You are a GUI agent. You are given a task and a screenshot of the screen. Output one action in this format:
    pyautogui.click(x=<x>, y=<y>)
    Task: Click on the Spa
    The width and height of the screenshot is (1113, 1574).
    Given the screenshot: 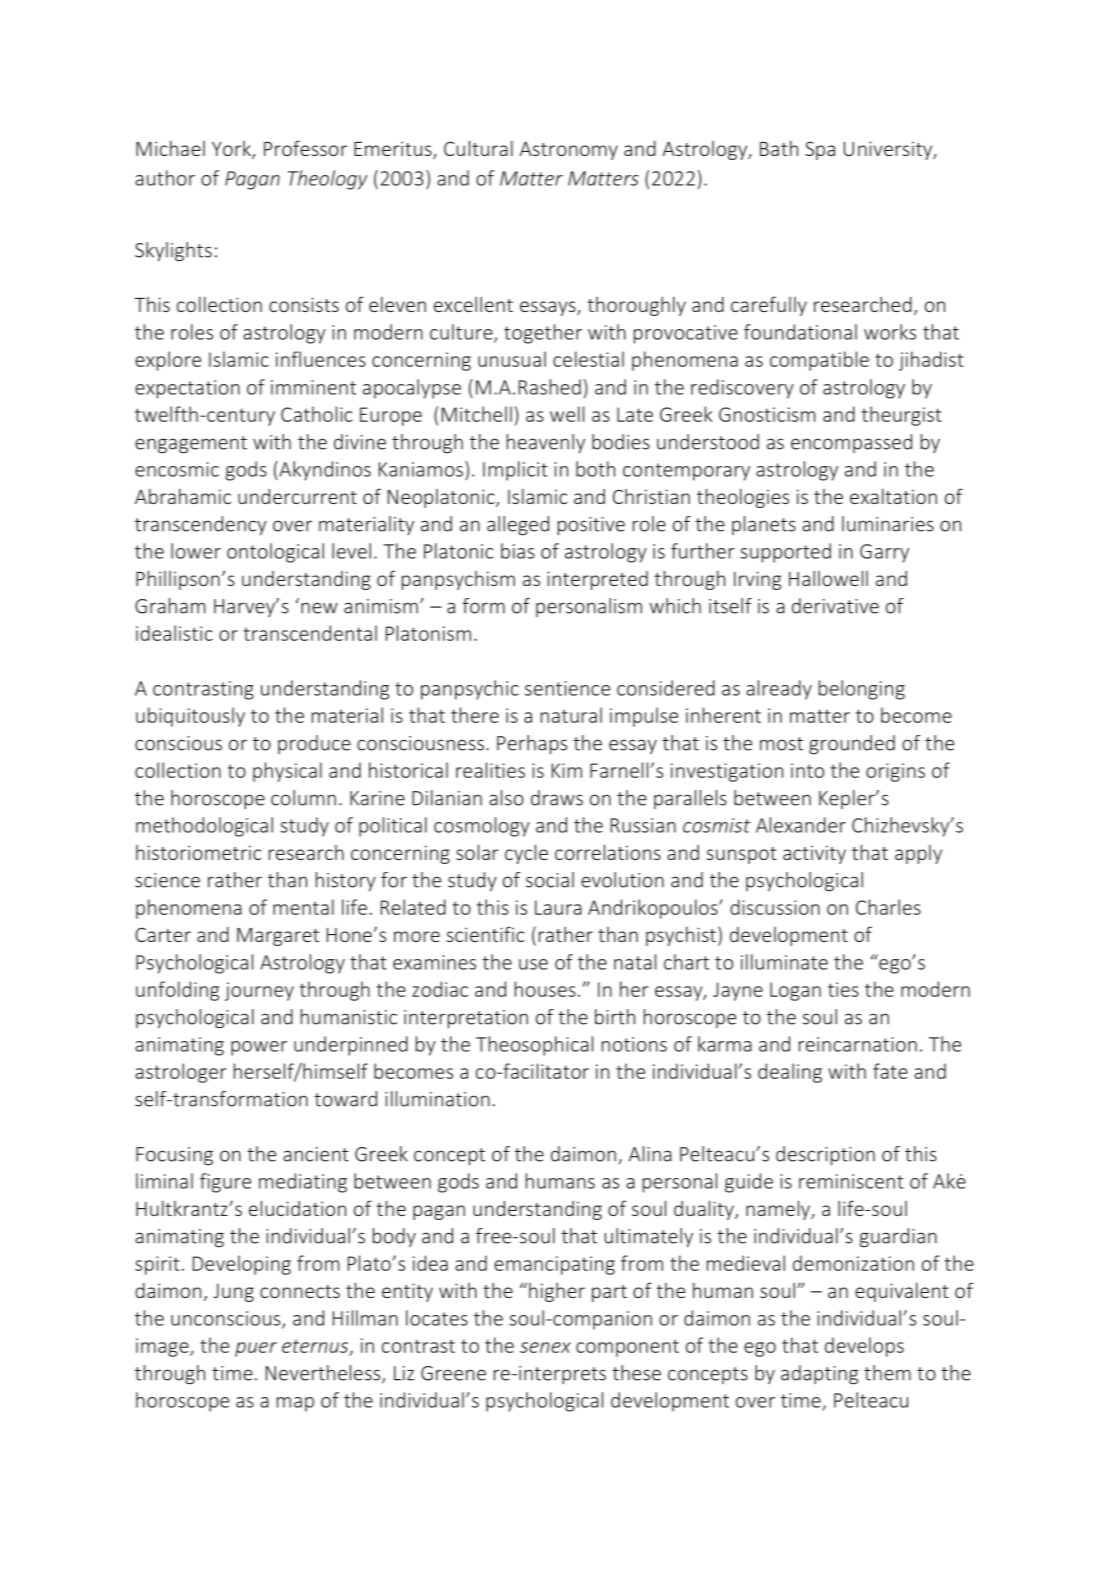 What is the action you would take?
    pyautogui.click(x=820, y=150)
